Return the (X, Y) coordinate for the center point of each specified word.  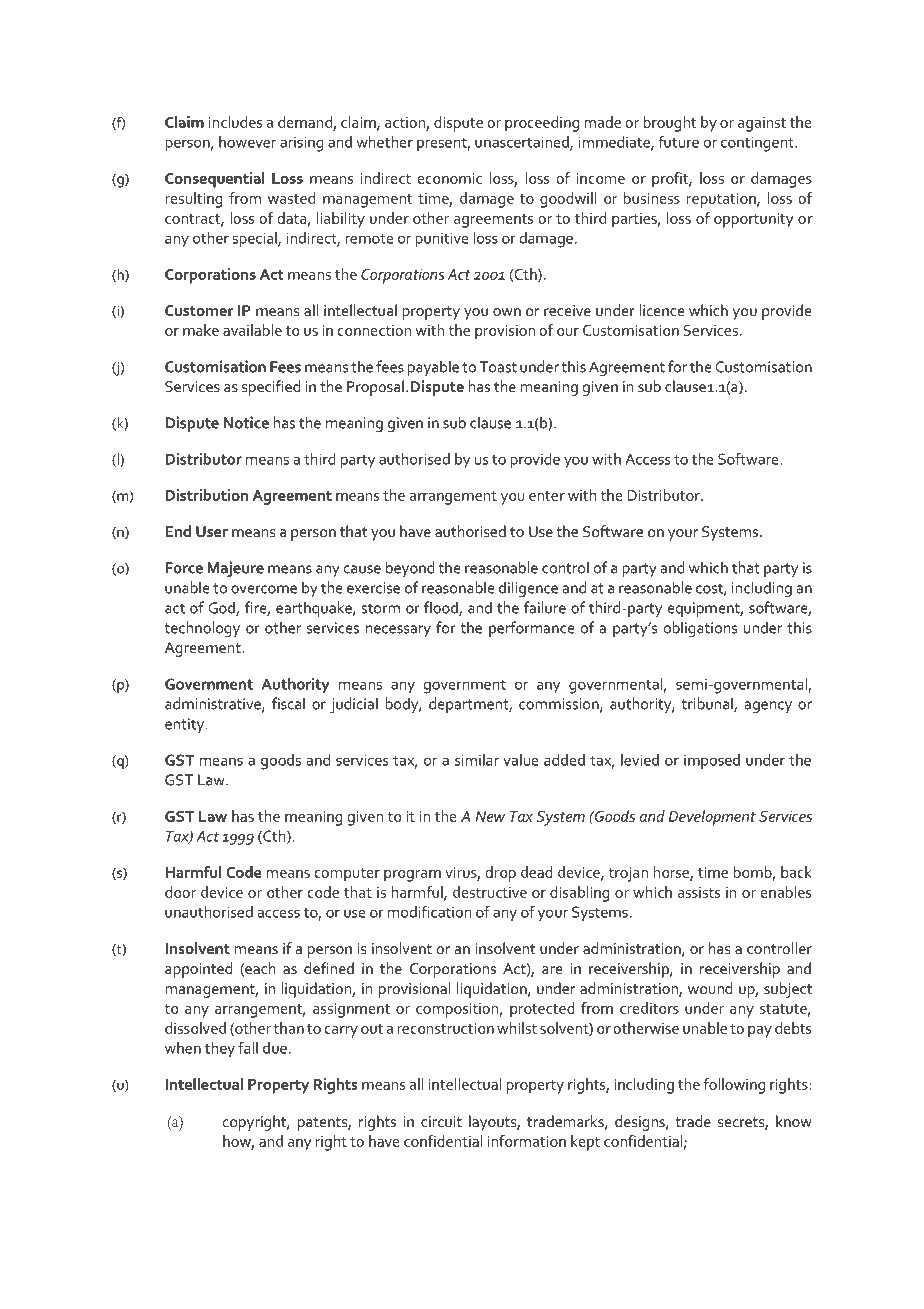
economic (449, 178)
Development (712, 818)
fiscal (288, 703)
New (490, 816)
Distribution (206, 495)
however (247, 142)
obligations (700, 629)
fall (248, 1047)
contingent (758, 144)
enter (547, 496)
